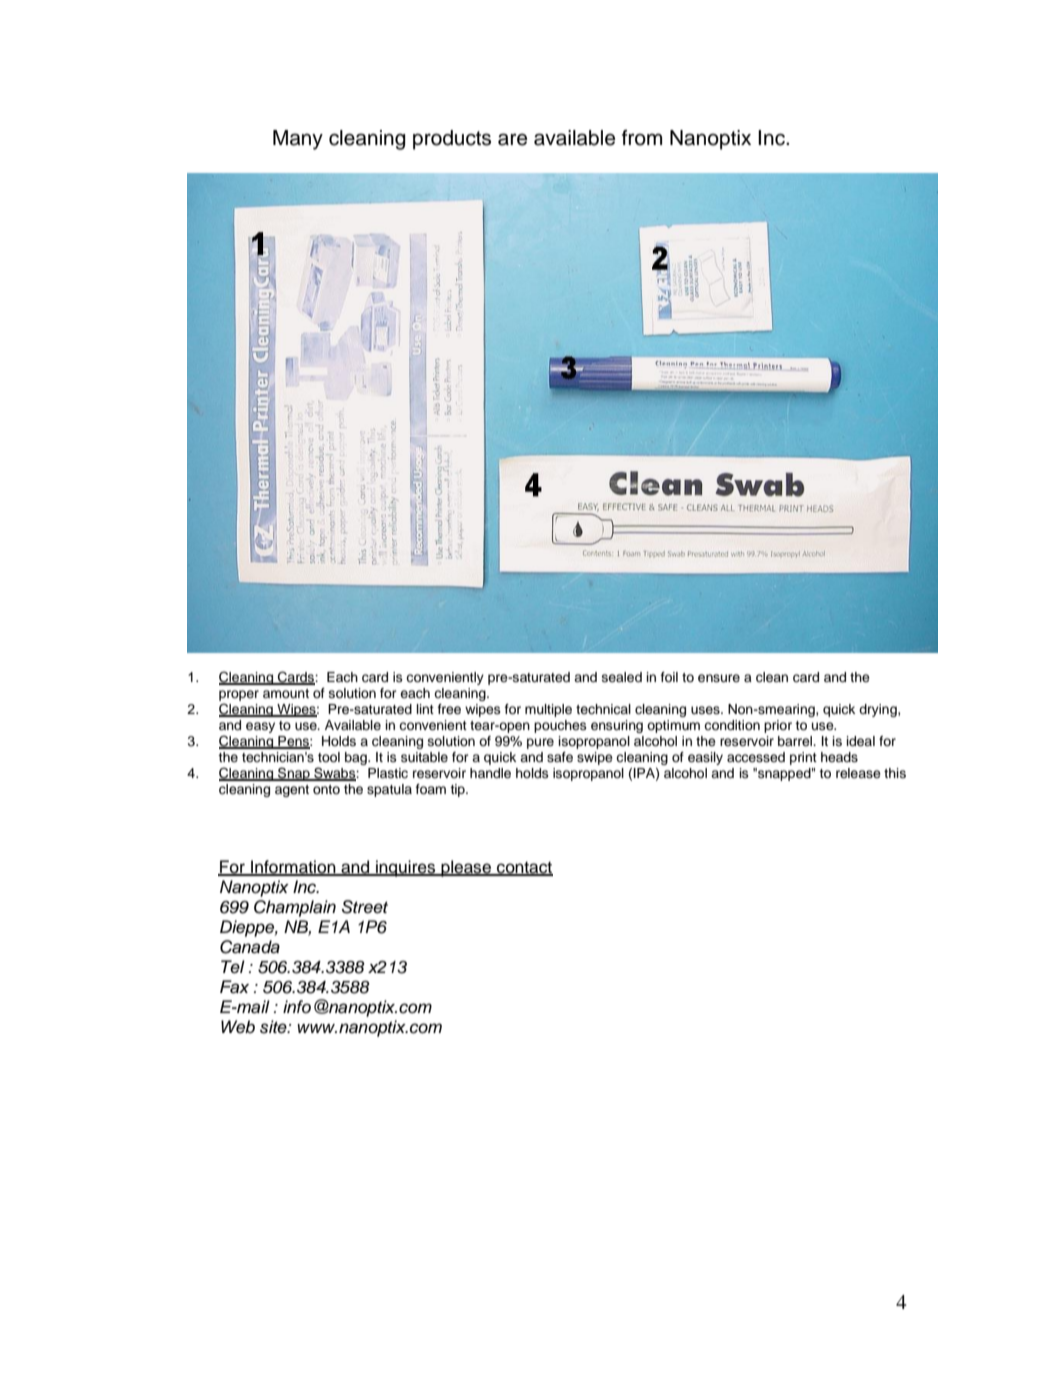 The width and height of the document is (1063, 1376). I want to click on from, so click(642, 138).
